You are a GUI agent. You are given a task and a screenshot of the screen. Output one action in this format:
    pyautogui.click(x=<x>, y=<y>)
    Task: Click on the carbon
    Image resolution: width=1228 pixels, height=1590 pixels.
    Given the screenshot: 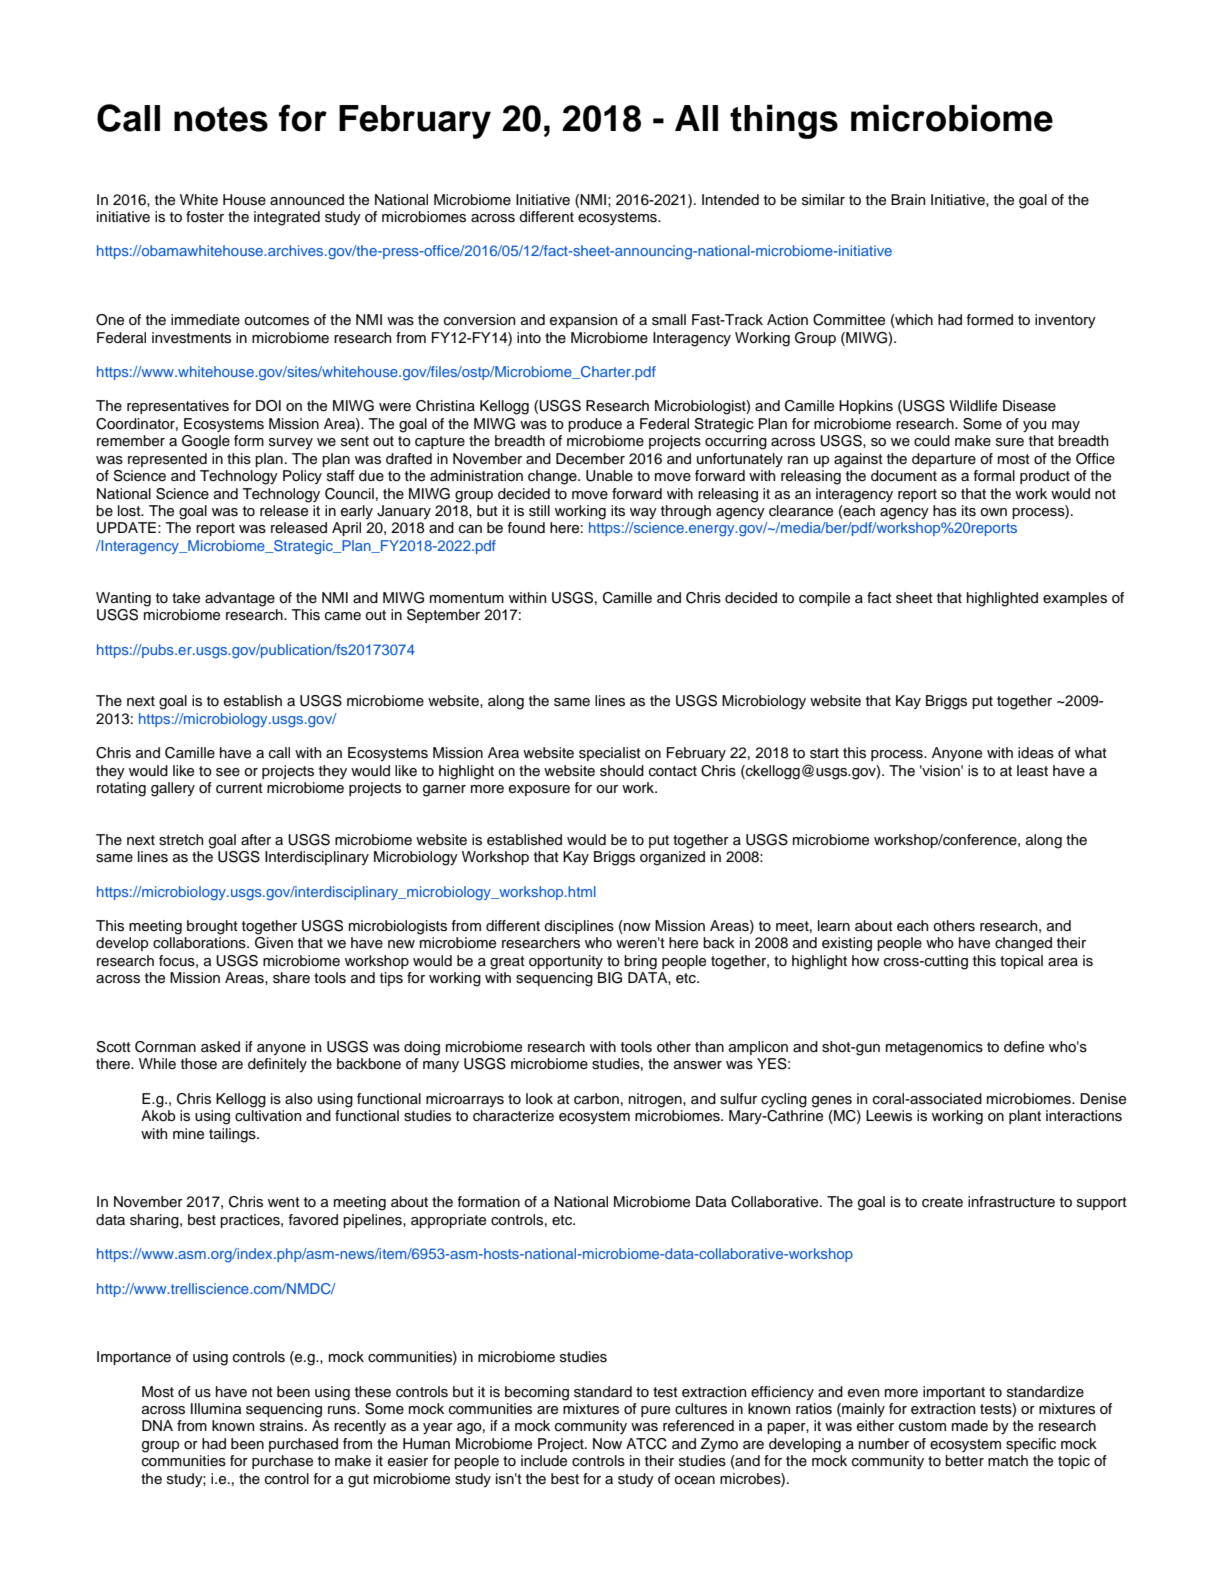 What is the action you would take?
    pyautogui.click(x=596, y=1099)
